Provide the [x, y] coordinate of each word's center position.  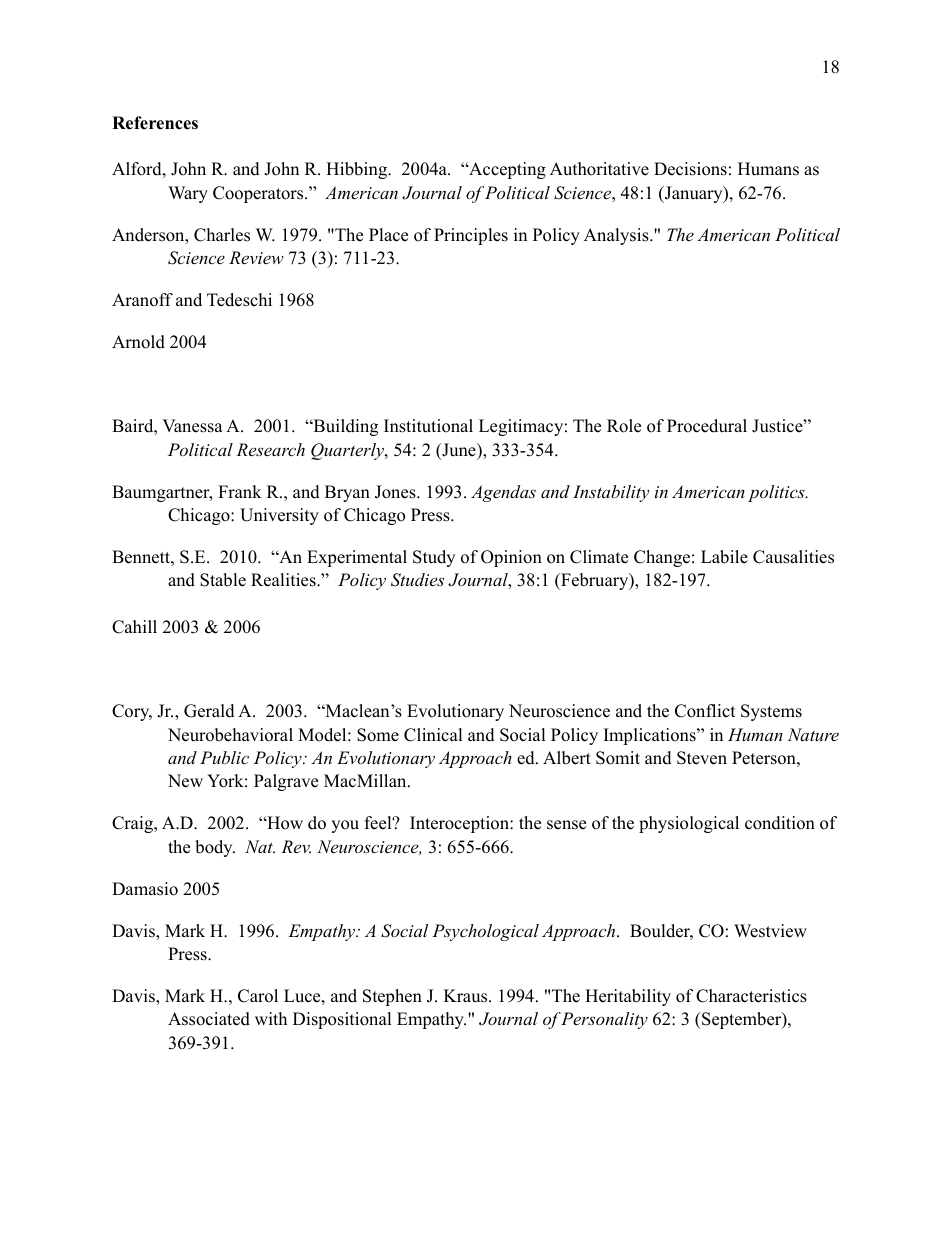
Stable [223, 580]
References [155, 123]
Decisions [690, 169]
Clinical [433, 735]
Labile [724, 557]
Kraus [467, 996]
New [185, 781]
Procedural [707, 426]
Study [434, 558]
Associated [209, 1019]
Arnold [138, 342]
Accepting [506, 170]
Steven [702, 758]
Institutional [428, 426]
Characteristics [751, 996]
